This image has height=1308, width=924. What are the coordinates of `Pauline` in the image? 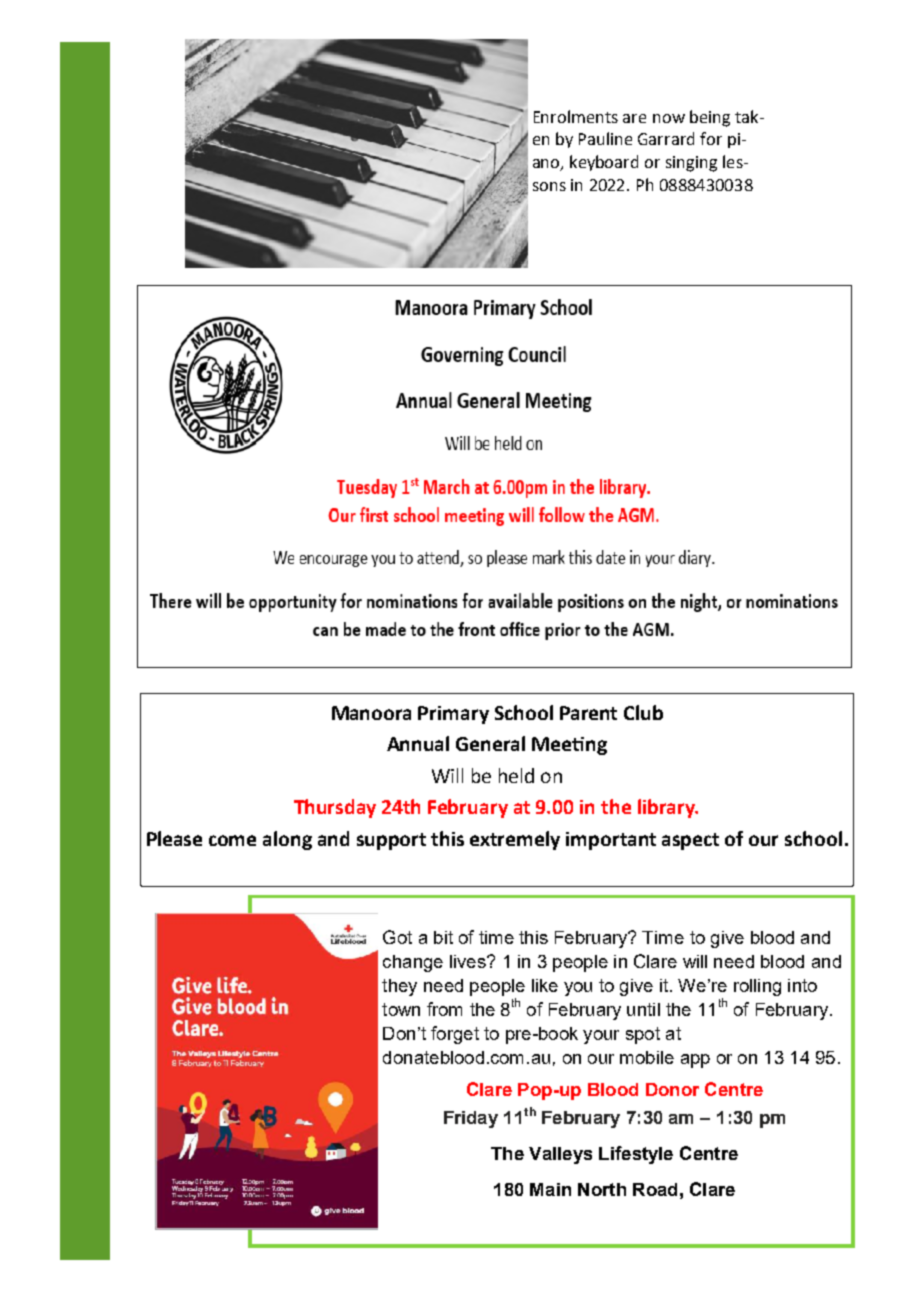 It's located at (605, 138).
